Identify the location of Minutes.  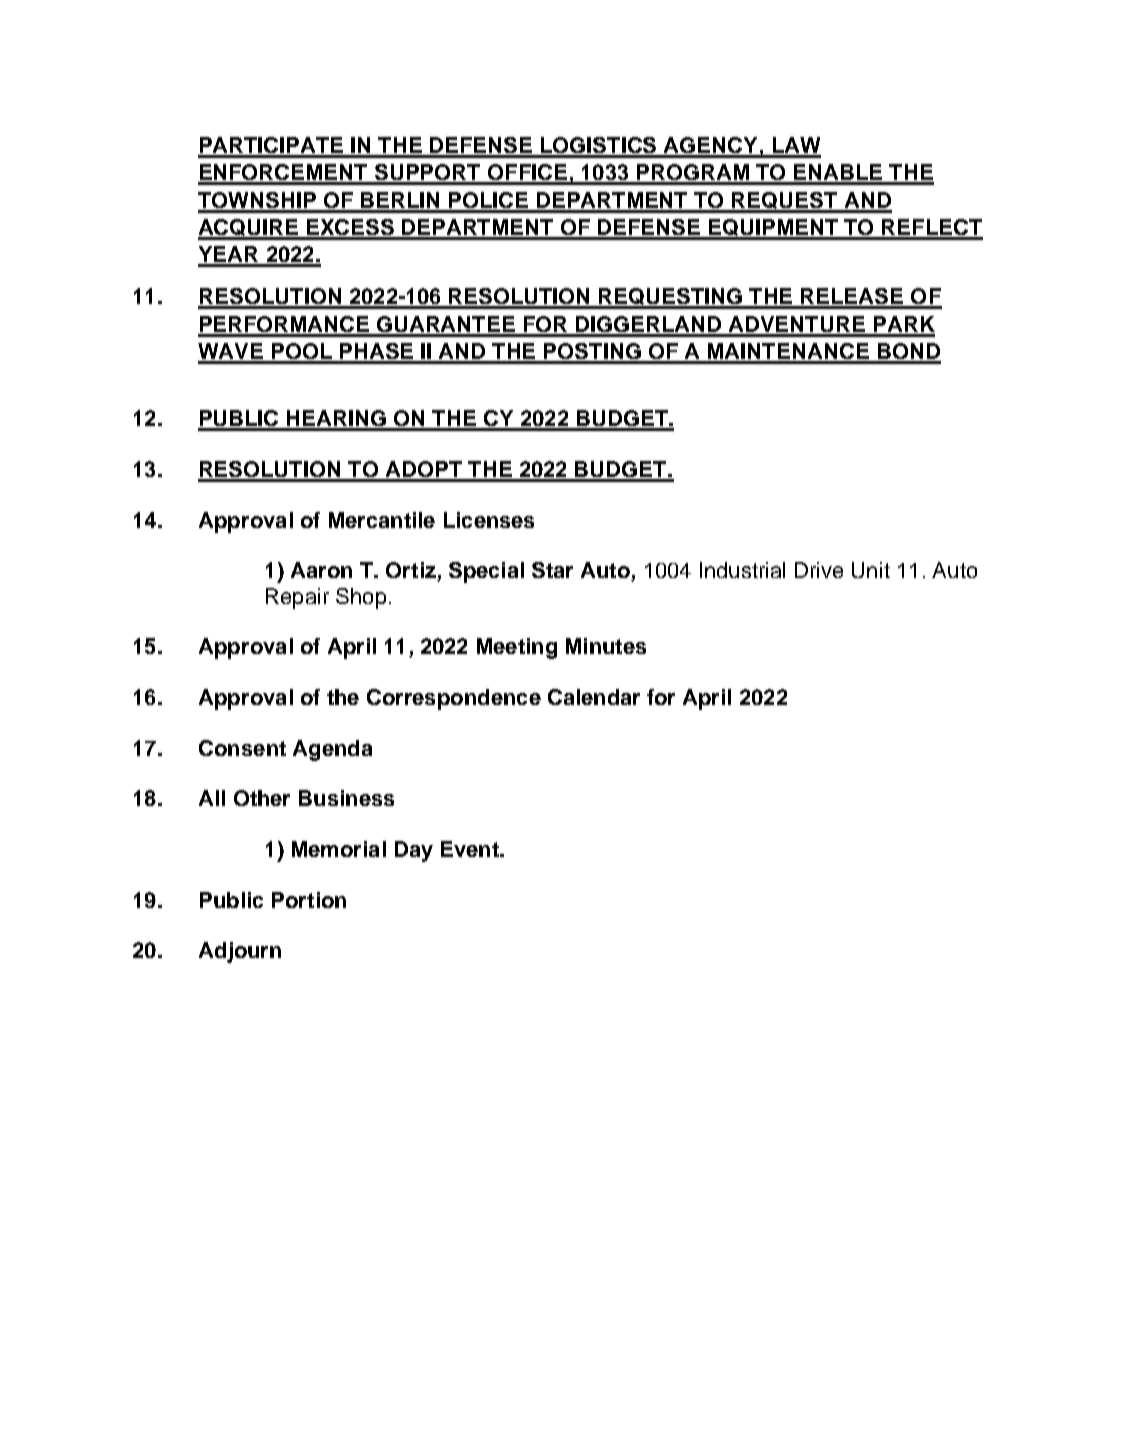
(606, 646).
